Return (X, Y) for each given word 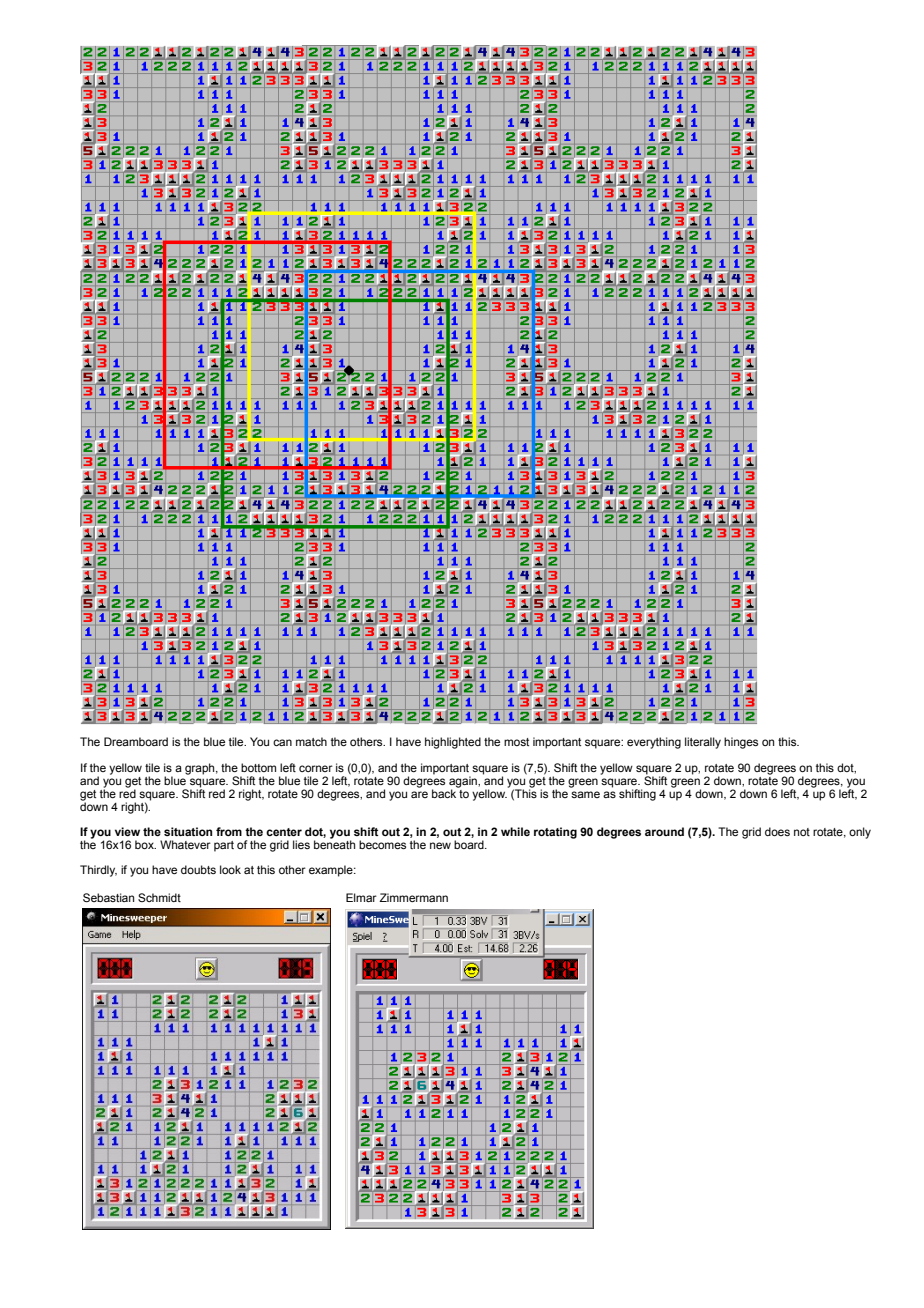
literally (703, 743)
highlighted (453, 743)
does (777, 831)
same (585, 794)
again (464, 783)
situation (188, 831)
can (282, 742)
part (224, 846)
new (440, 845)
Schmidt (159, 897)
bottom (258, 767)
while (515, 831)
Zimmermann (413, 897)
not (802, 832)
